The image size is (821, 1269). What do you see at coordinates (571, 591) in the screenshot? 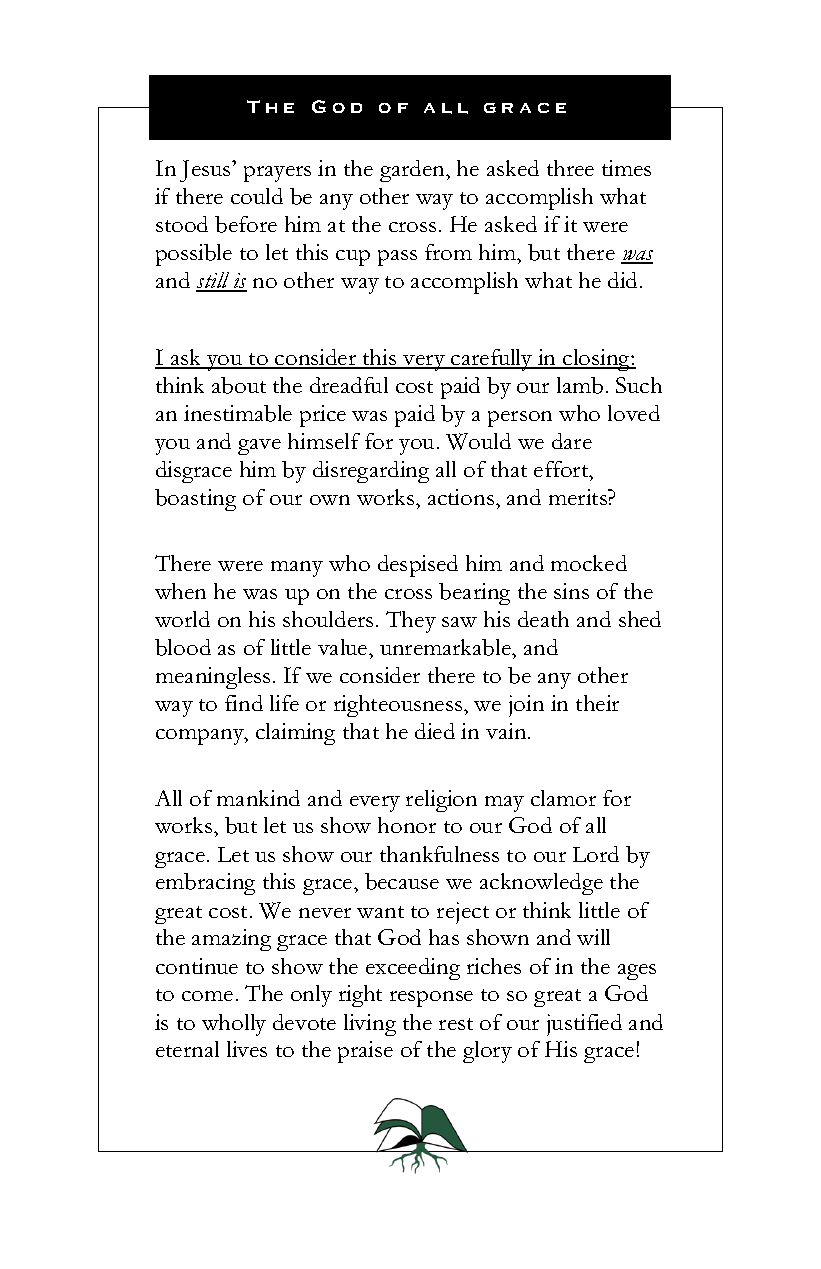
I see `sins` at bounding box center [571, 591].
